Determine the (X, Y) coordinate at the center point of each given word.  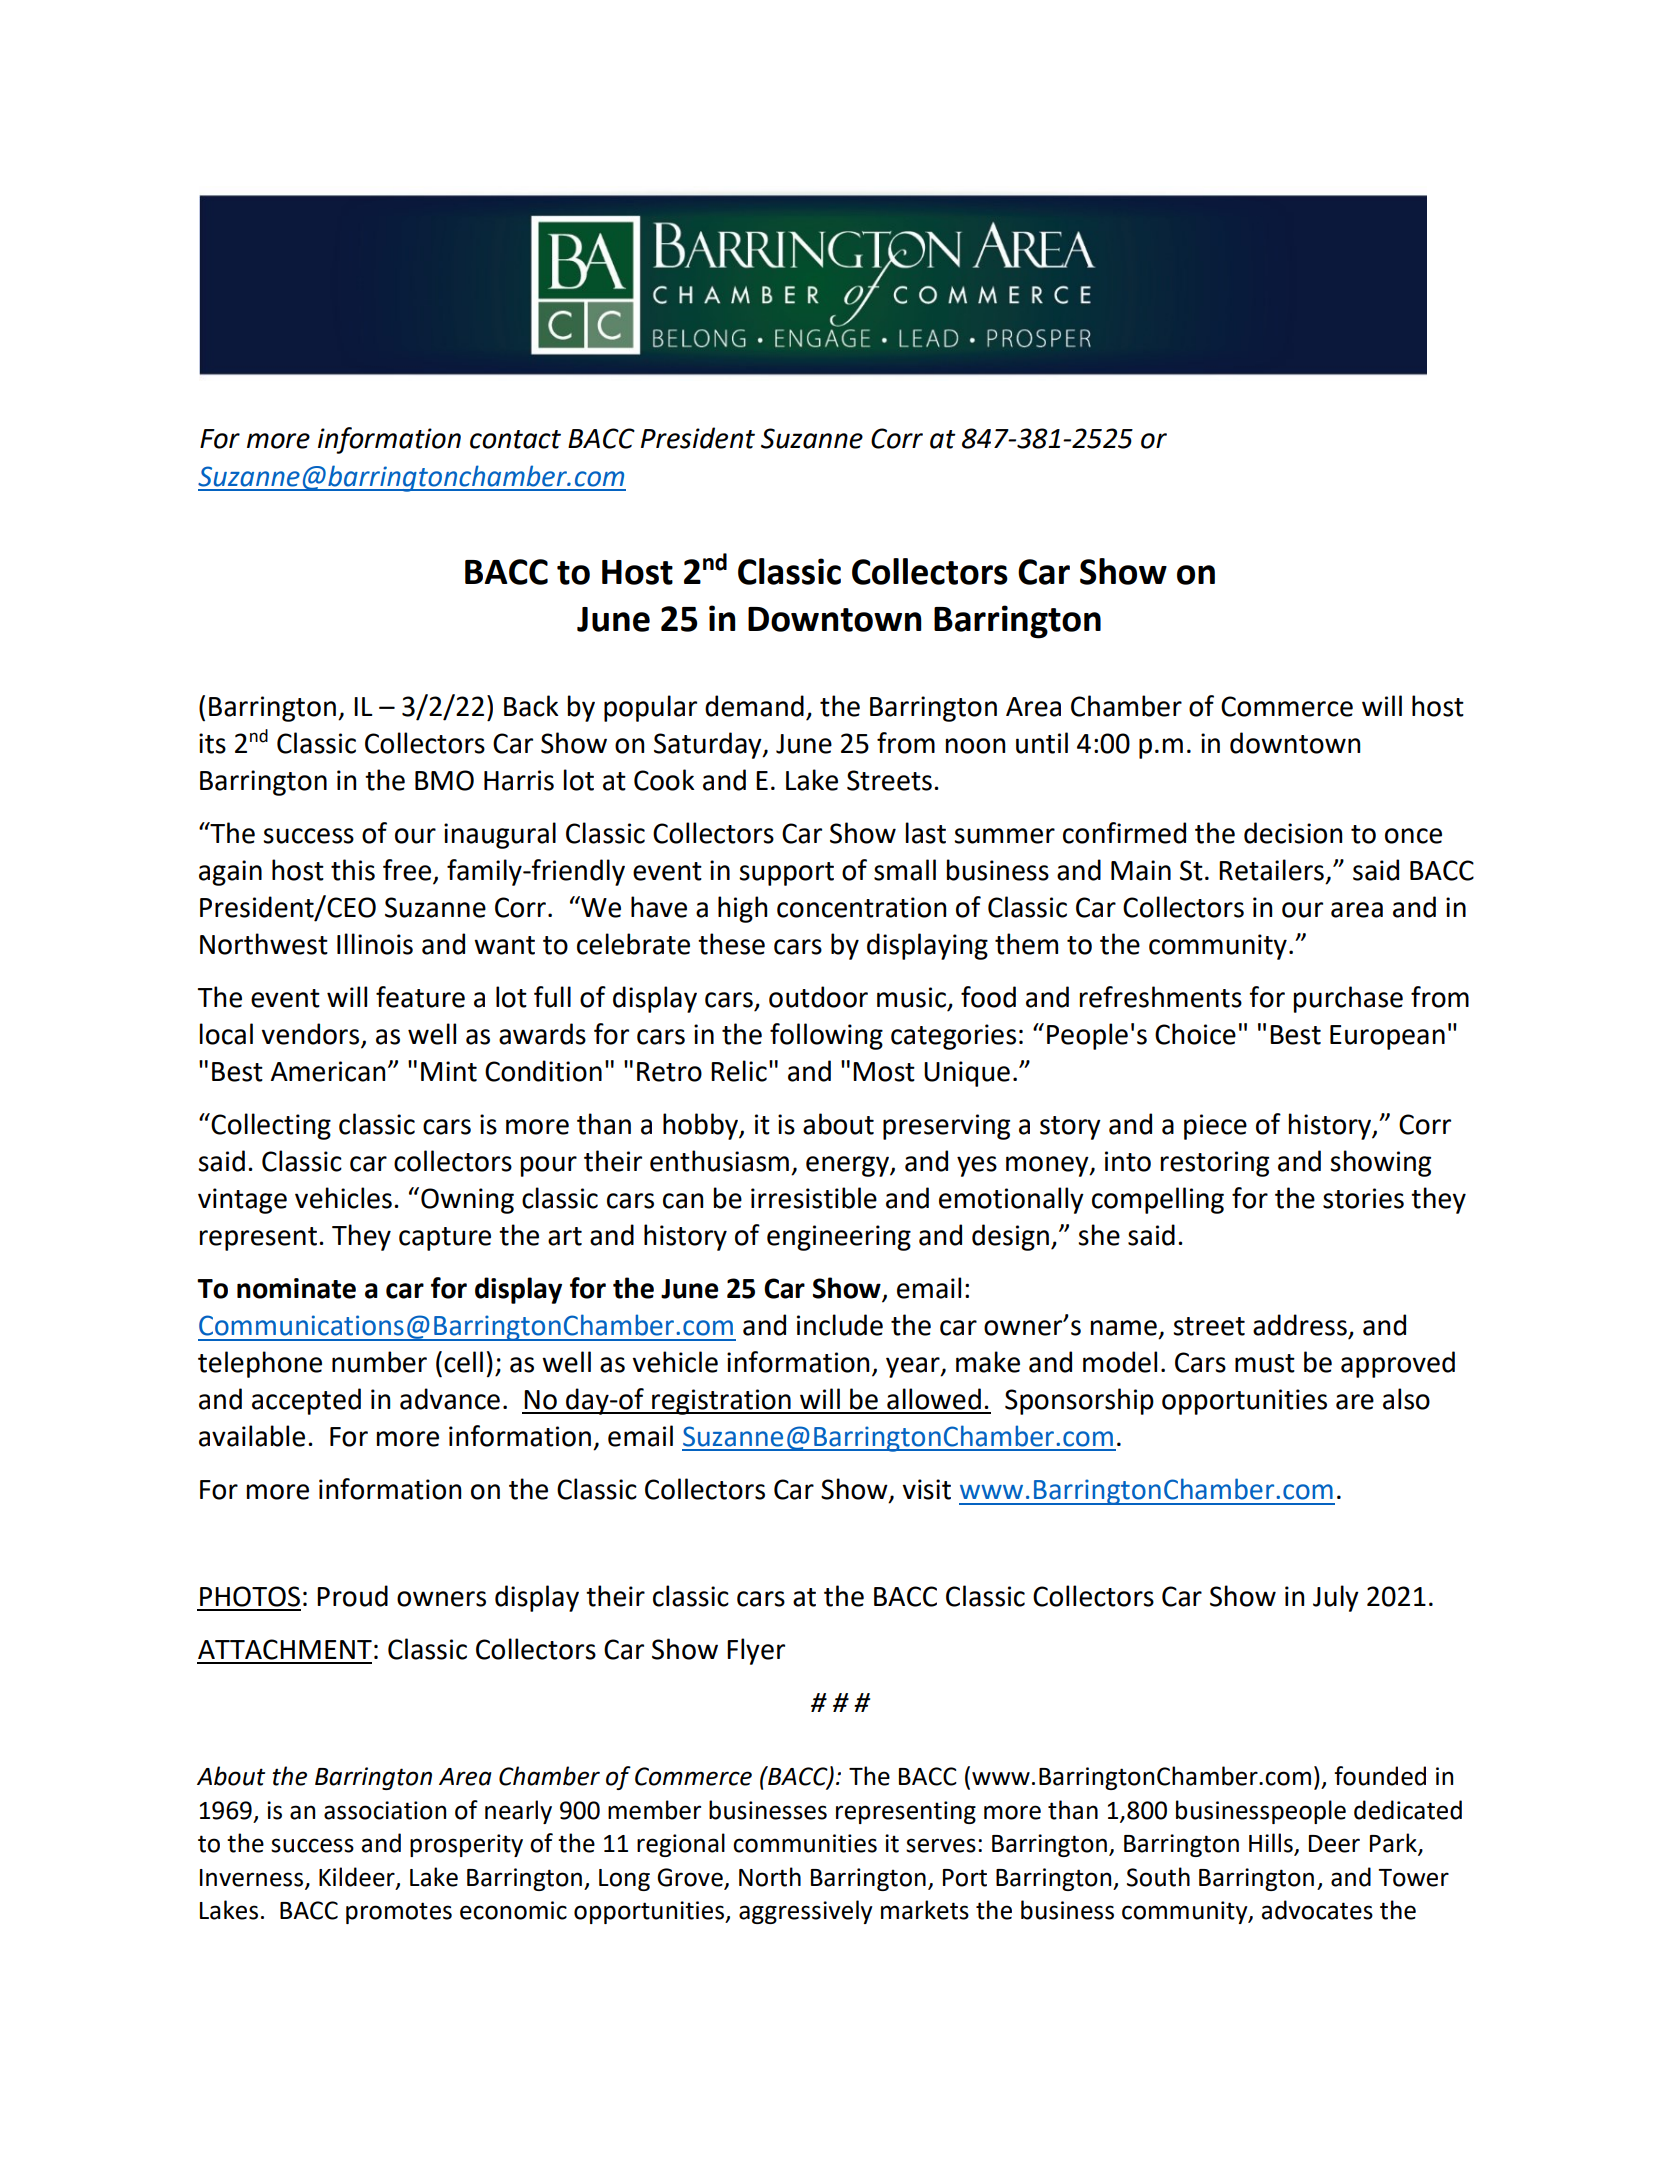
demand (754, 706)
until (1042, 743)
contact (515, 439)
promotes (399, 1913)
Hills (1272, 1844)
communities (805, 1843)
